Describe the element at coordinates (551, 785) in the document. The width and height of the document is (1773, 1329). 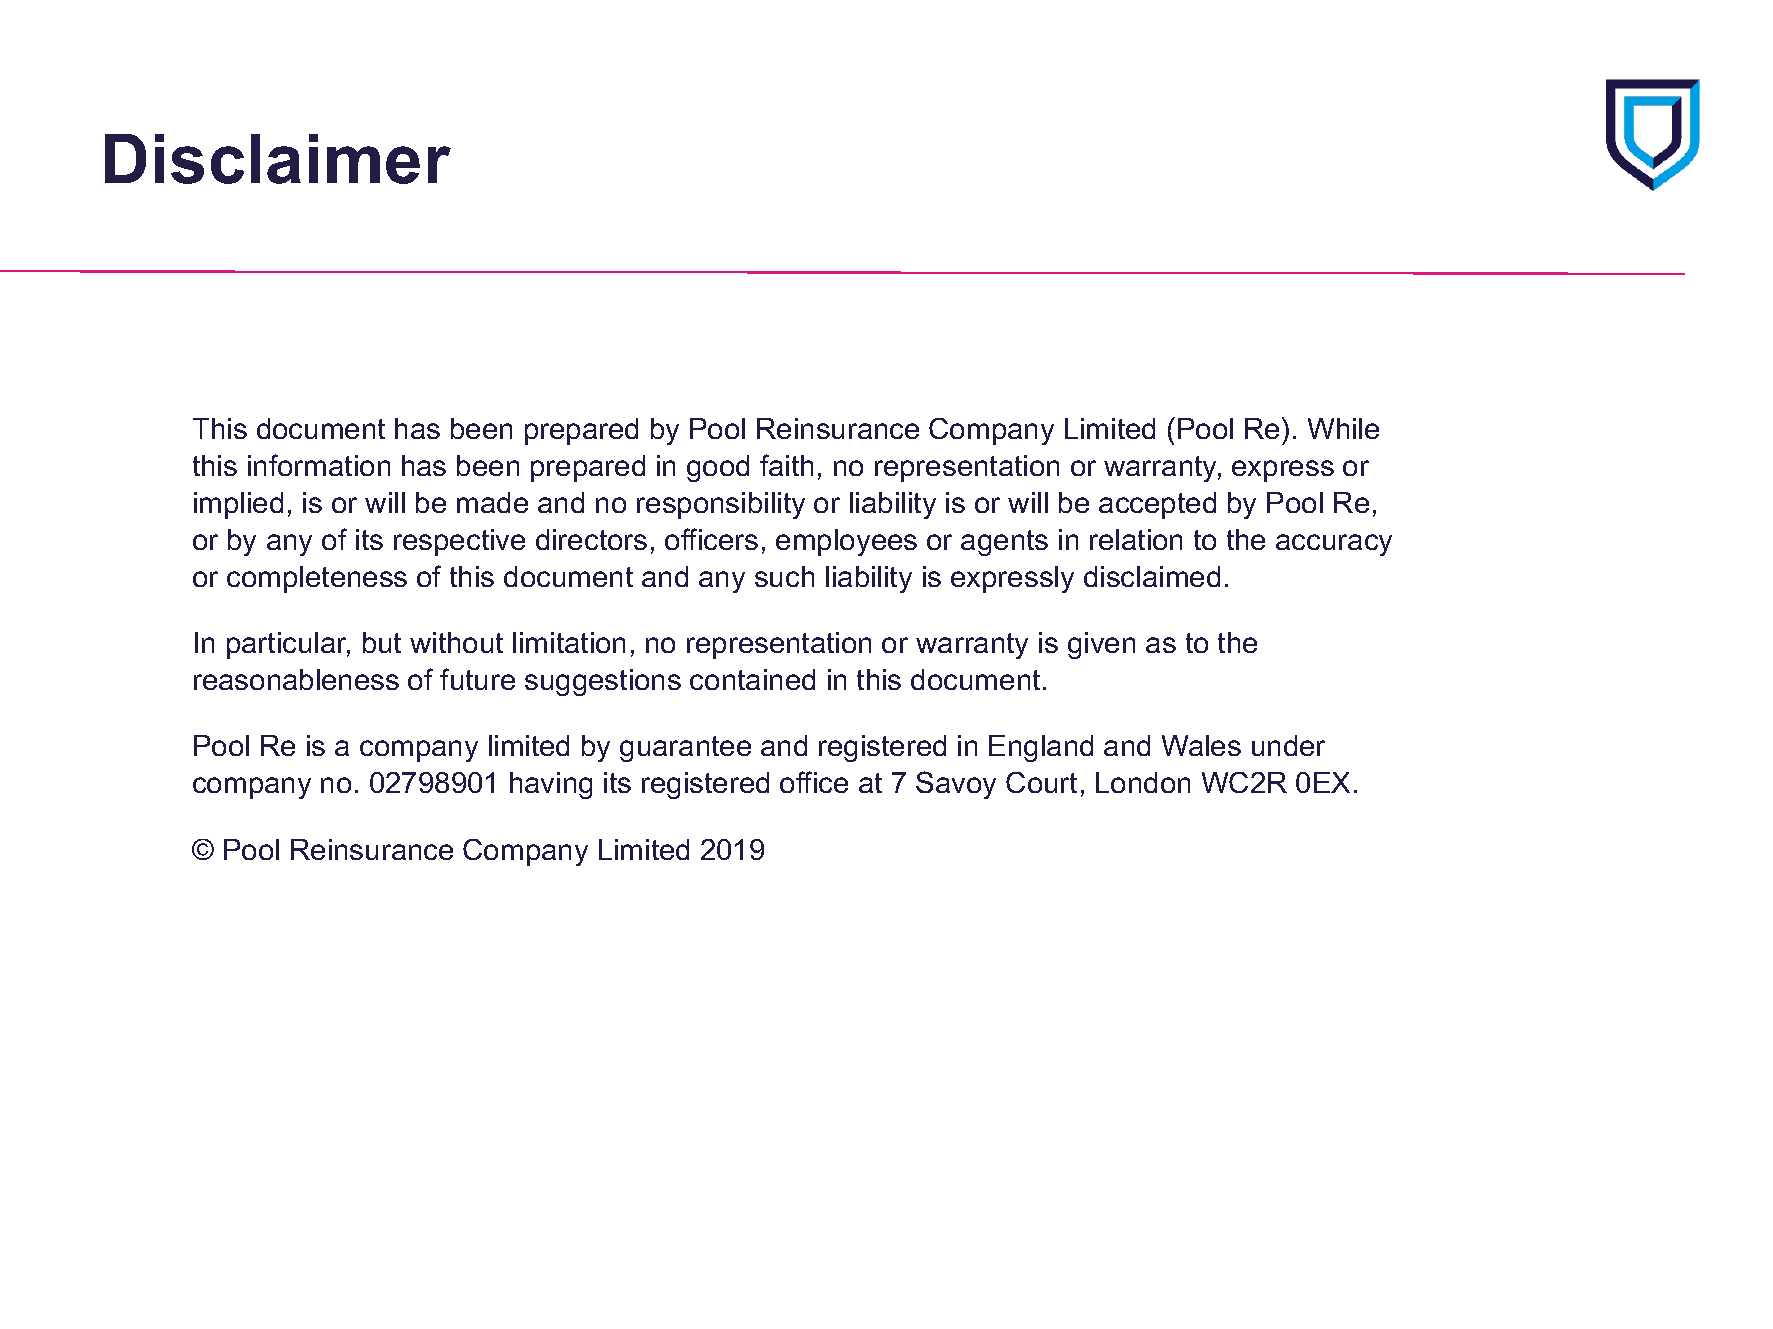
I see `having` at that location.
